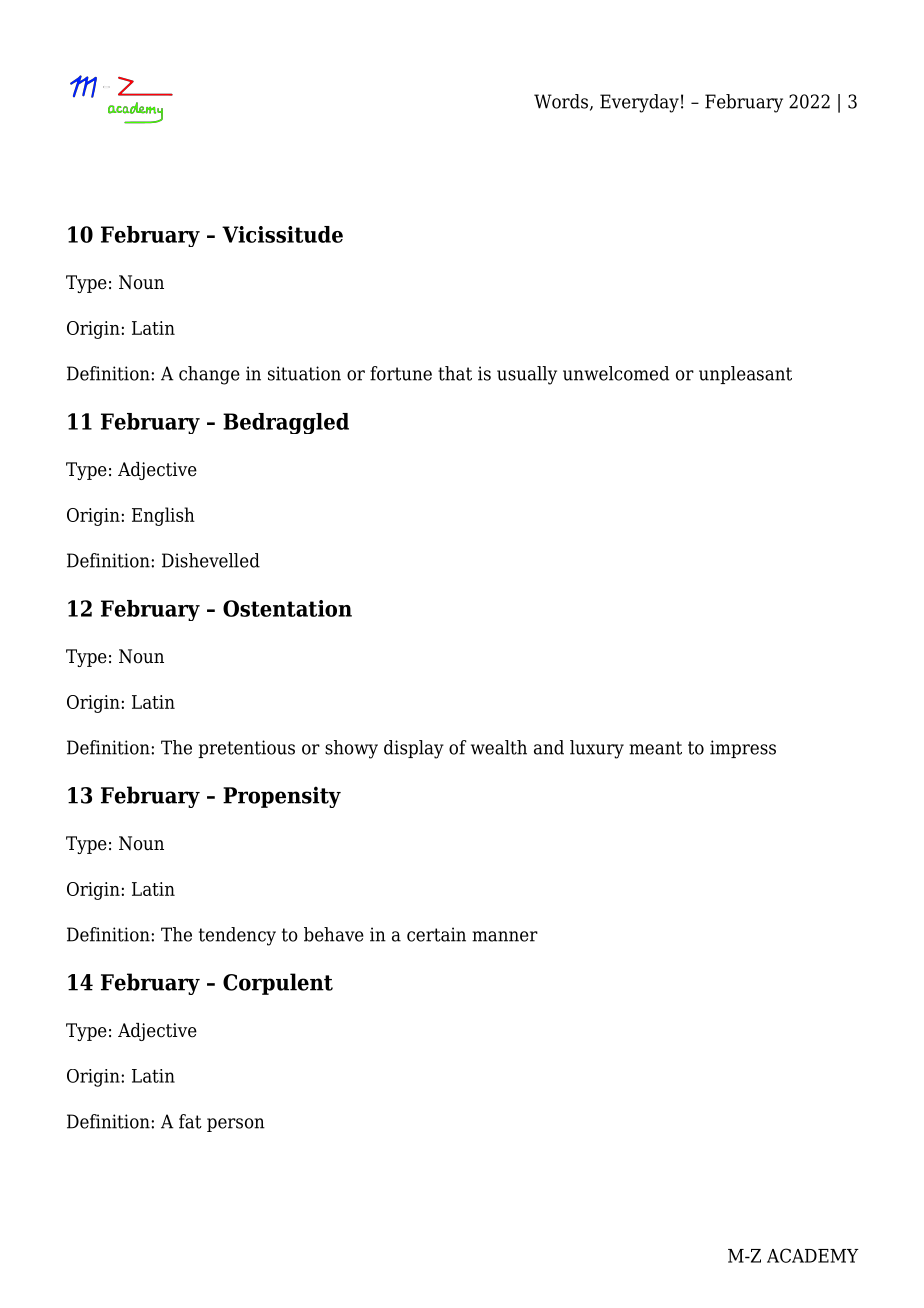  I want to click on manner, so click(505, 936).
